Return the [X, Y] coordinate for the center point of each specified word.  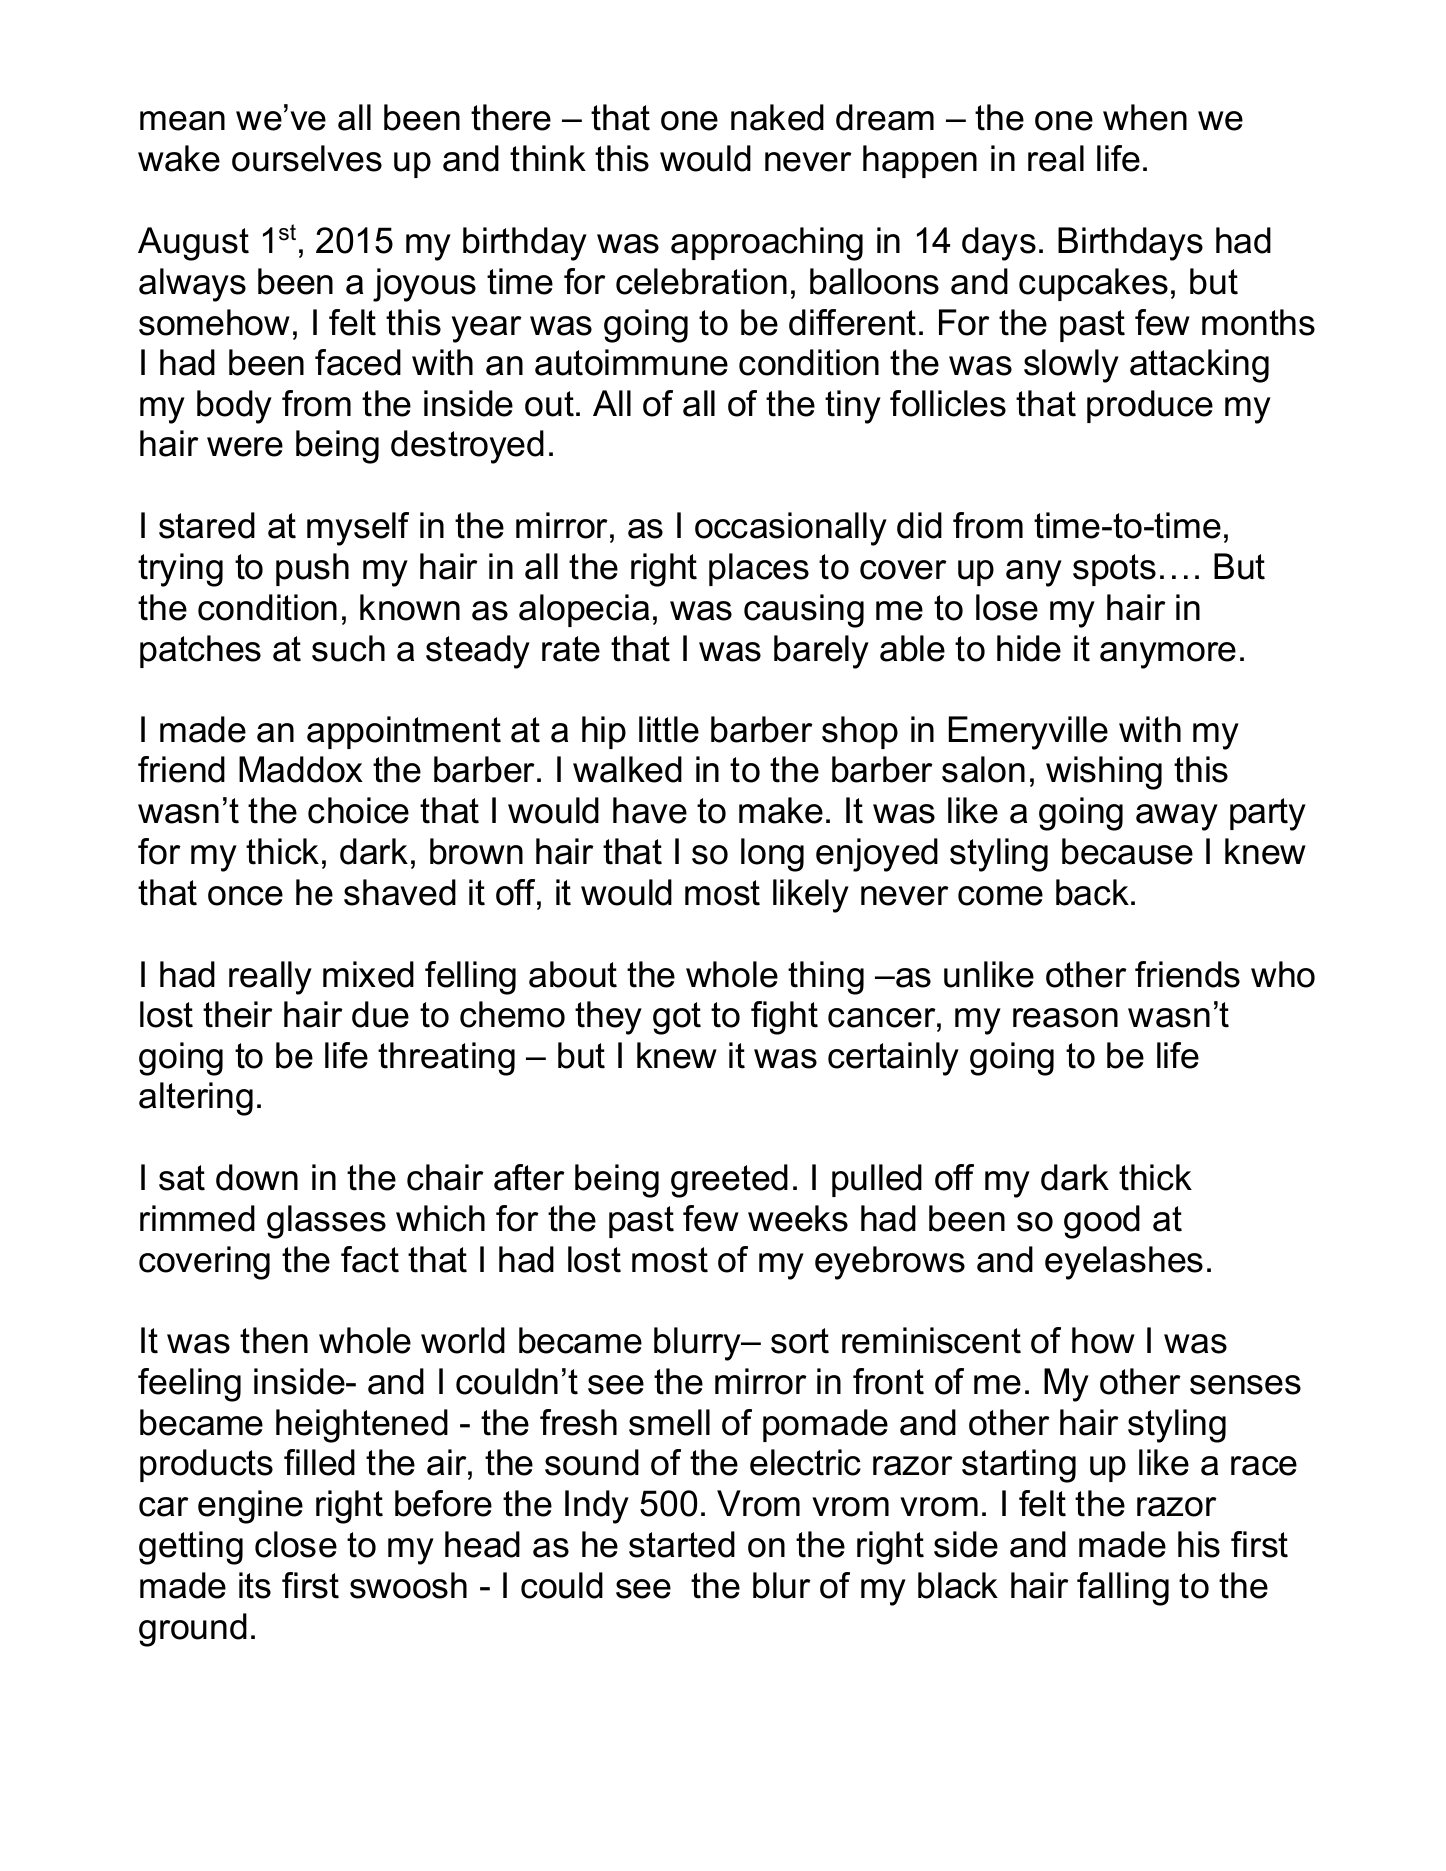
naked [777, 117]
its [255, 1585]
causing [804, 611]
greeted [729, 1181]
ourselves [307, 158]
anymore [1168, 655]
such [348, 648]
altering [196, 1099]
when [1145, 117]
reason [1065, 1018]
